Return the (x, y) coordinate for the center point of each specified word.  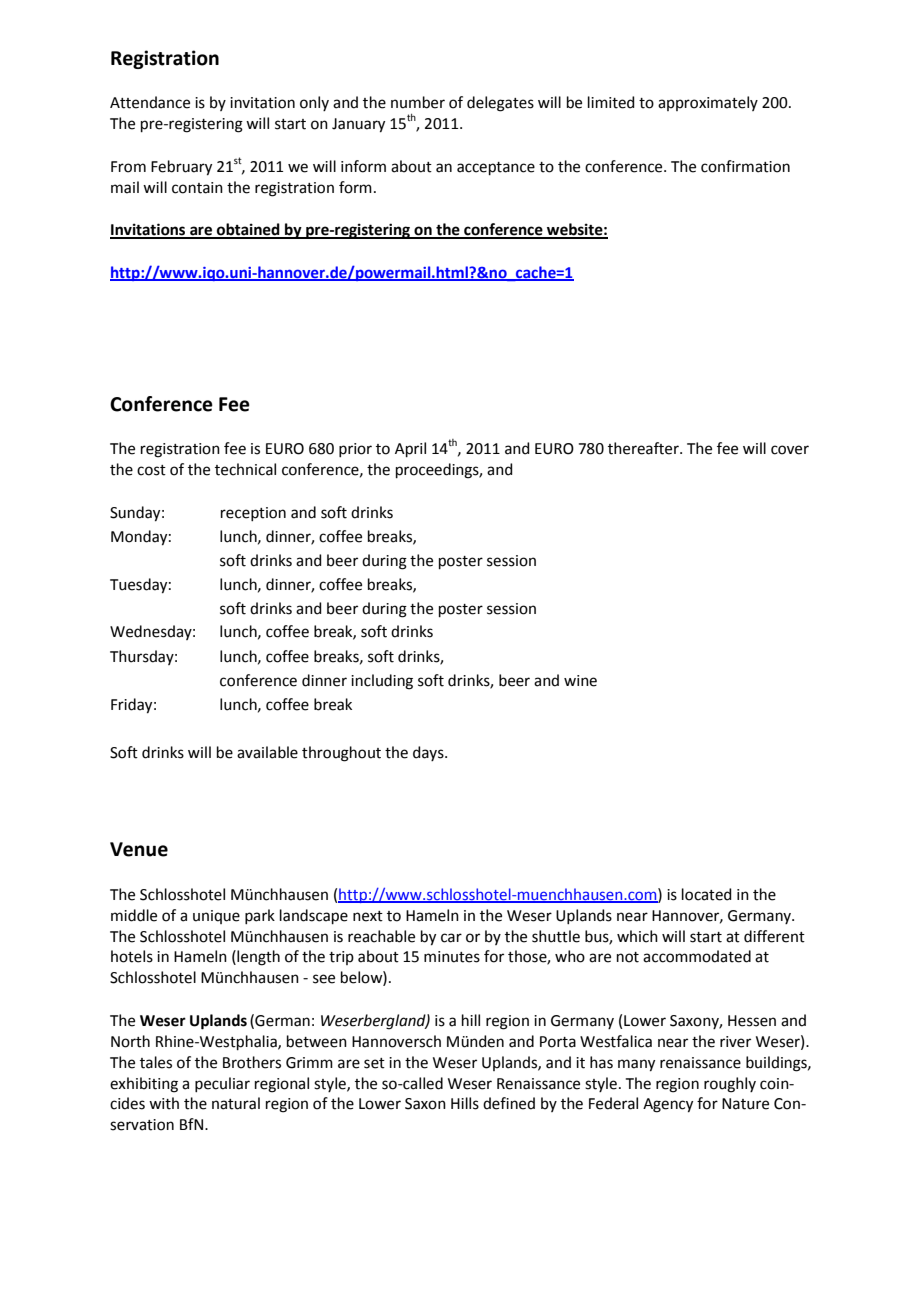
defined (509, 1103)
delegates (500, 104)
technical (245, 469)
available (267, 752)
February (181, 168)
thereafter (644, 448)
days (429, 753)
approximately (708, 103)
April (410, 449)
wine (580, 681)
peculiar (222, 1084)
